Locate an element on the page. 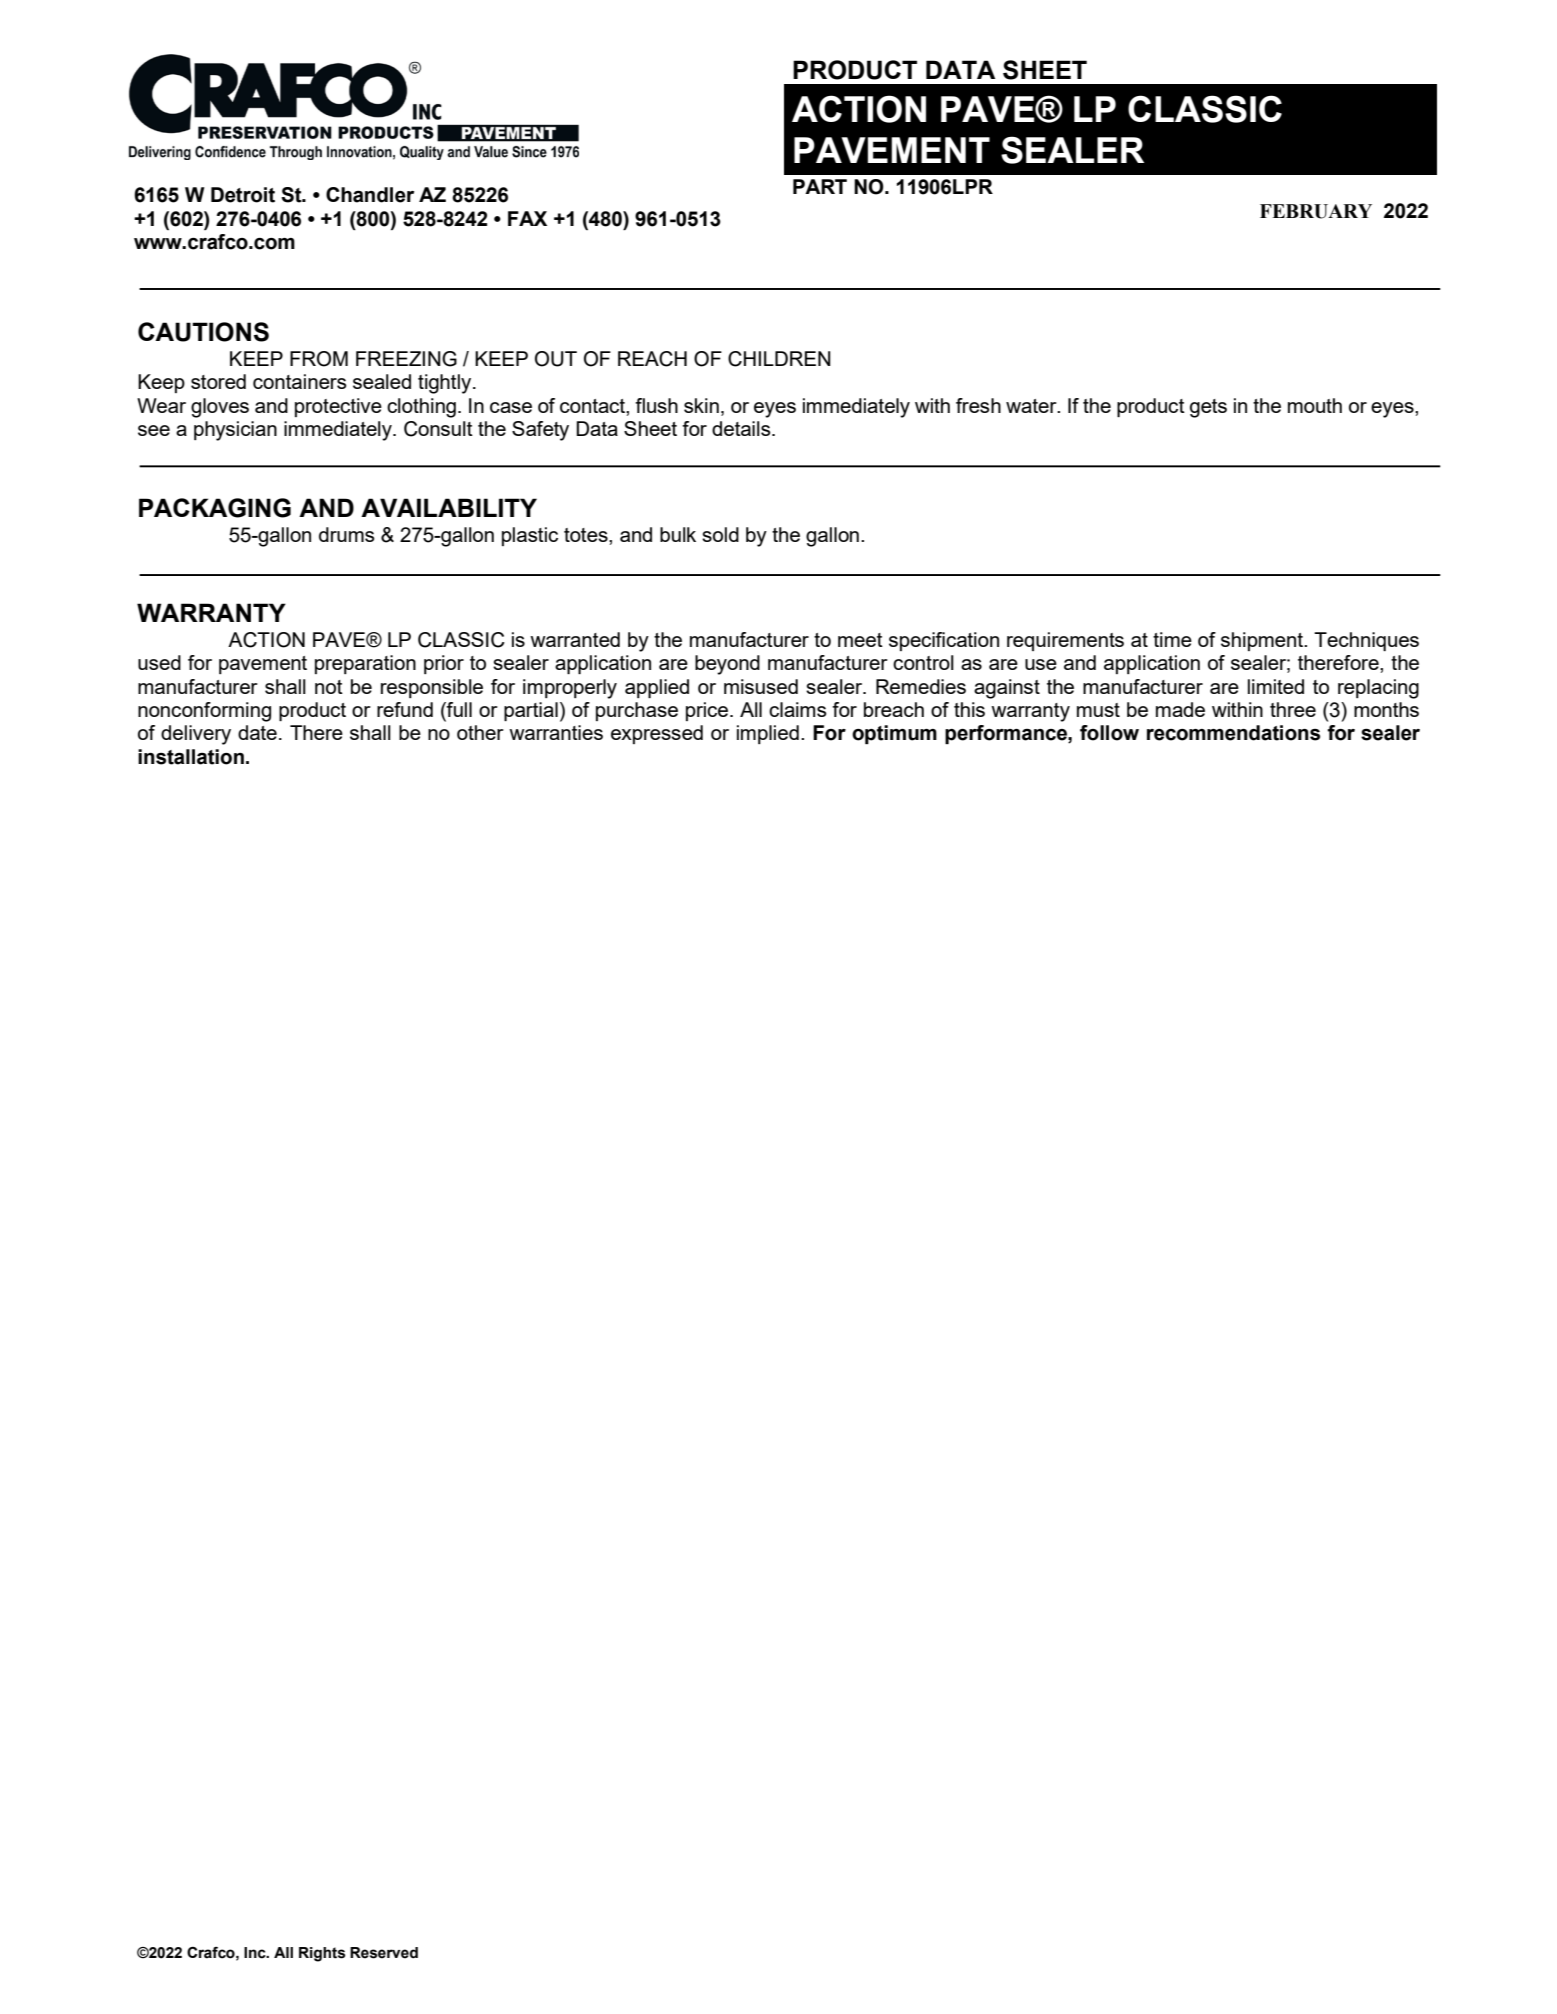  Inc is located at coordinates (256, 1953).
